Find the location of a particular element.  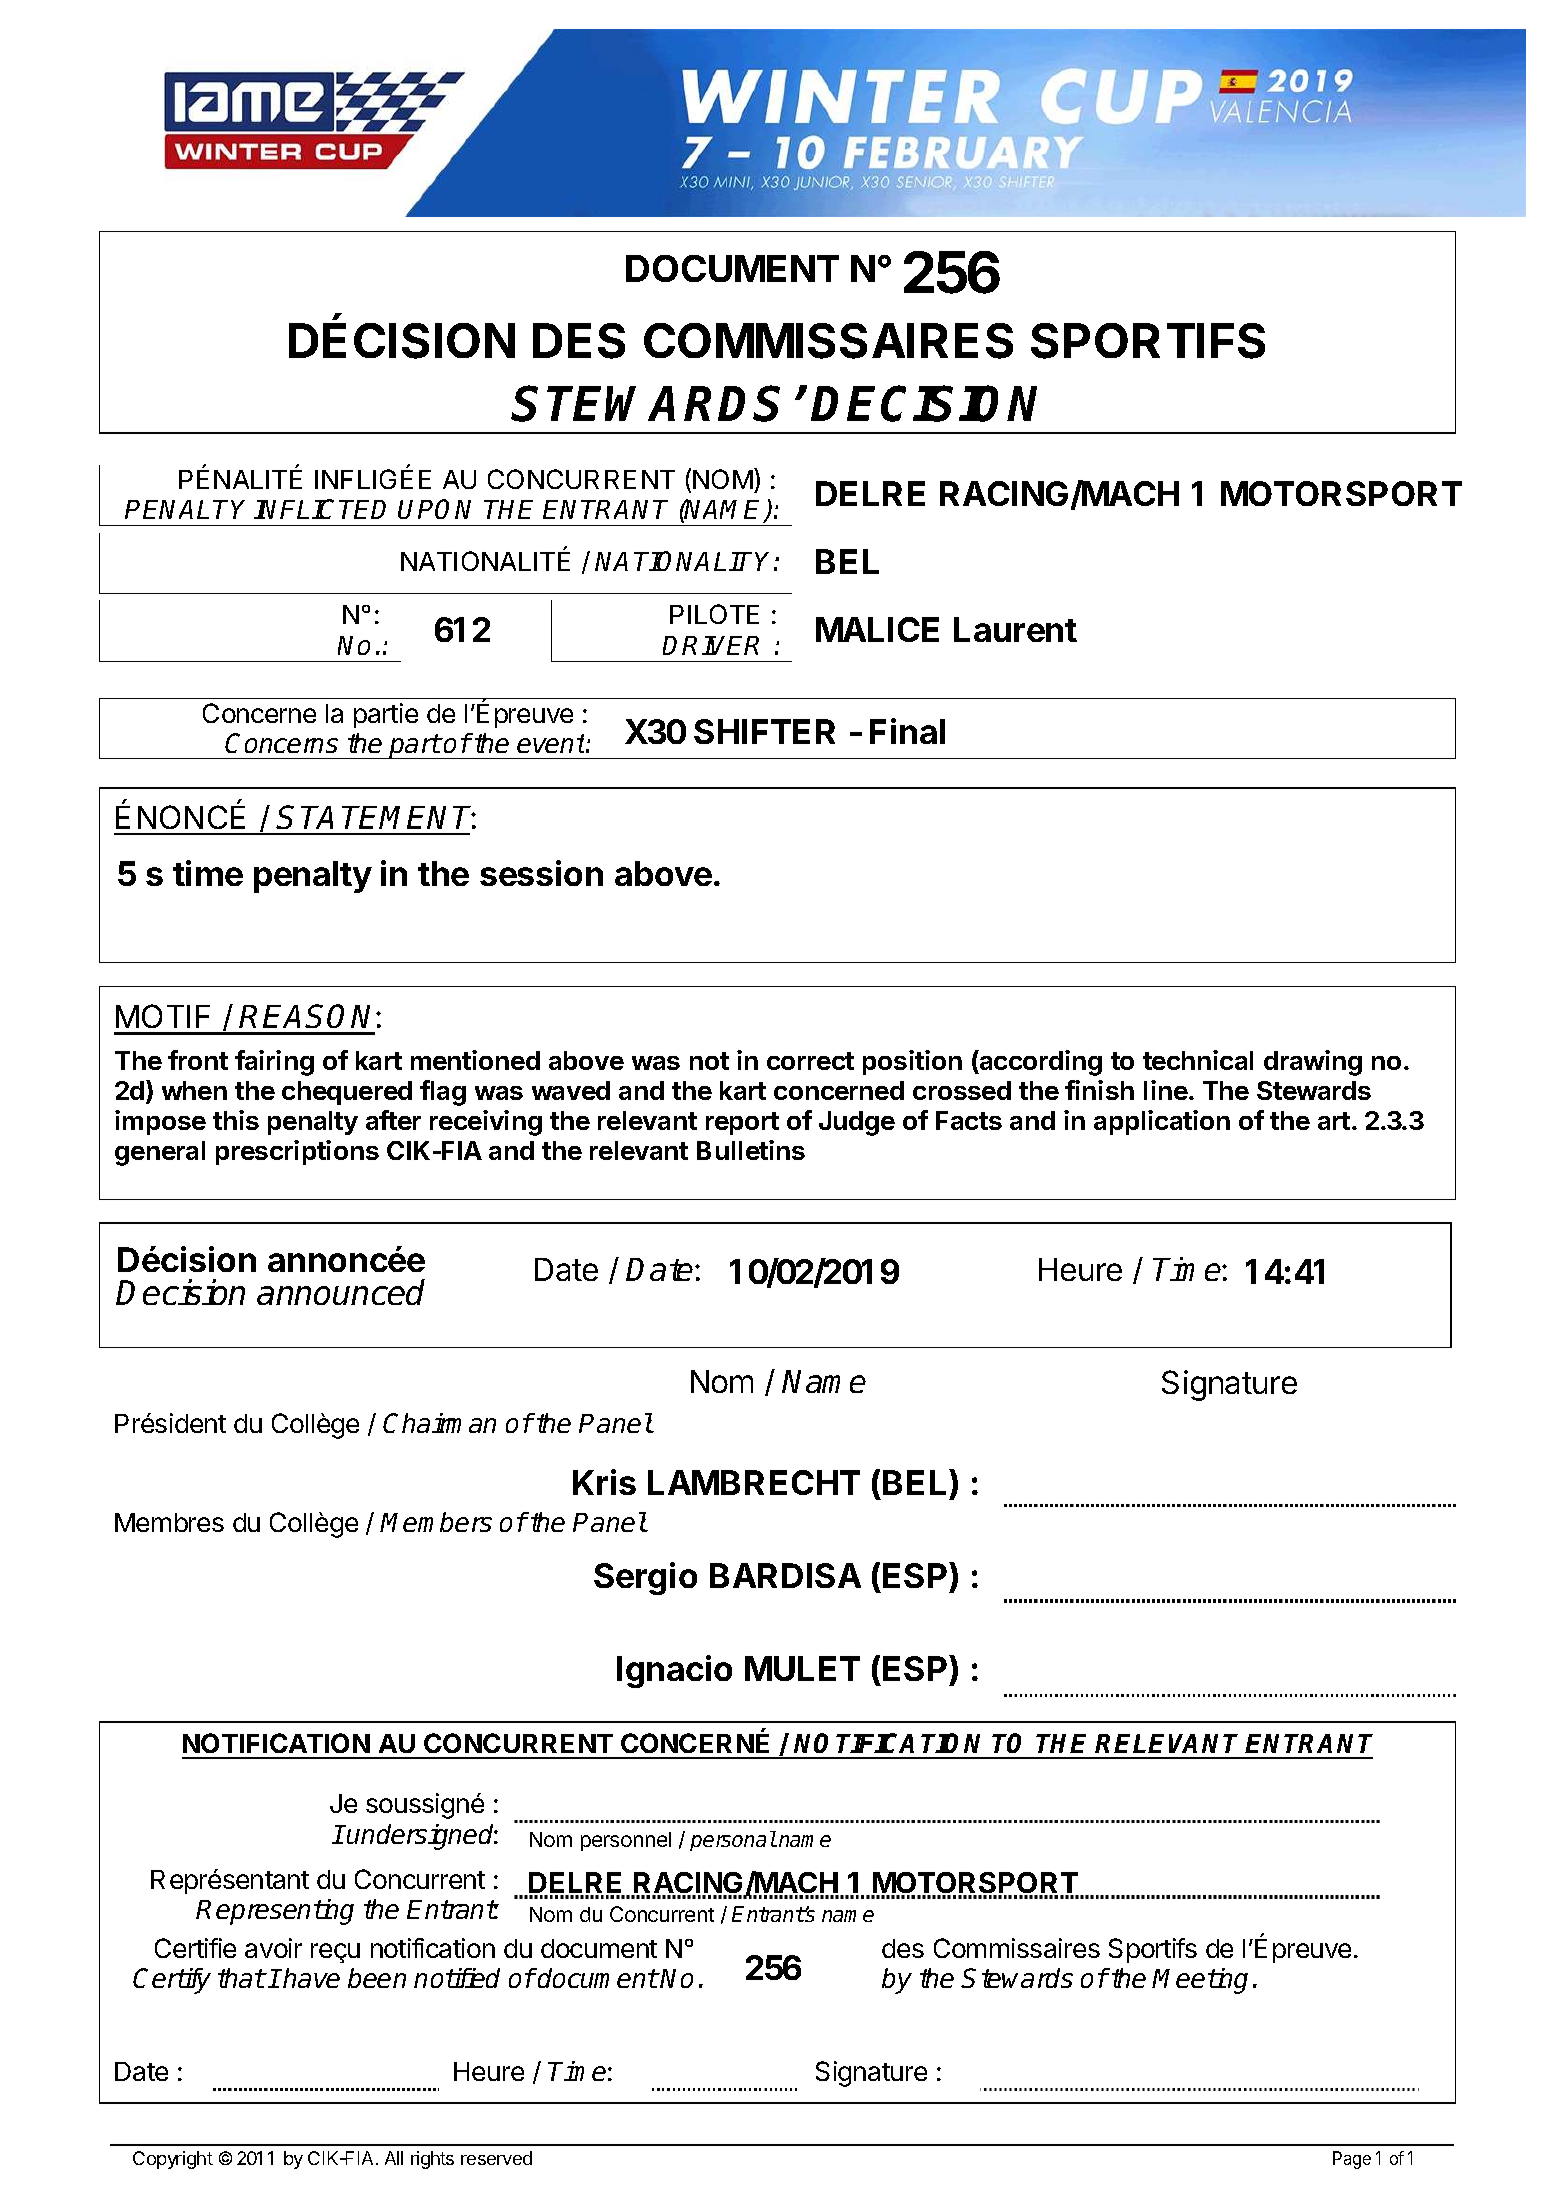

LAMBRECHT is located at coordinates (754, 1482).
